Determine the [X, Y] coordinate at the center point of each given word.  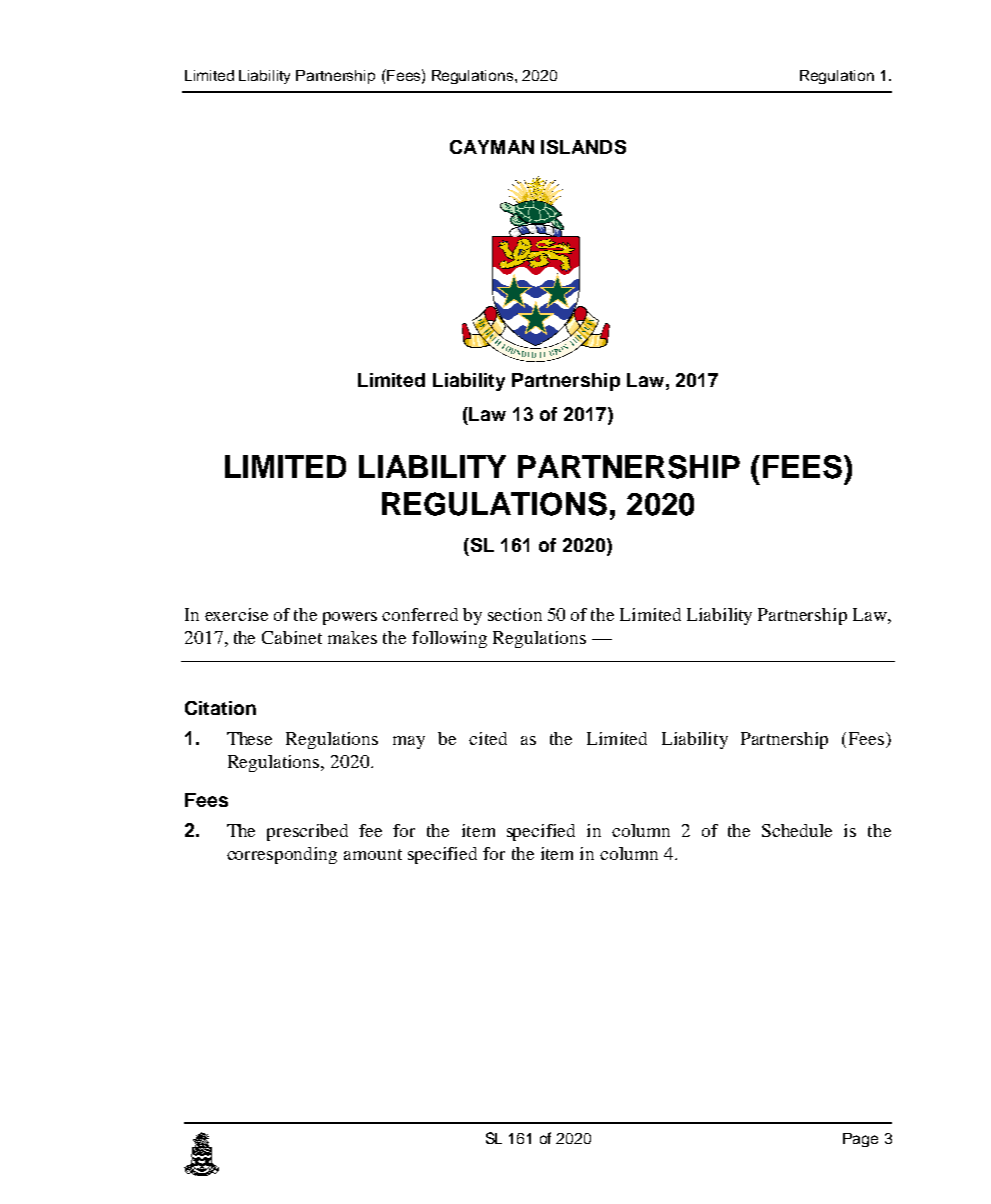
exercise [236, 614]
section [515, 614]
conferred [420, 614]
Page [860, 1140]
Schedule [797, 830]
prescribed [307, 832]
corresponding [282, 855]
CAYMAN [492, 147]
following [449, 639]
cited [488, 738]
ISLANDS [583, 147]
